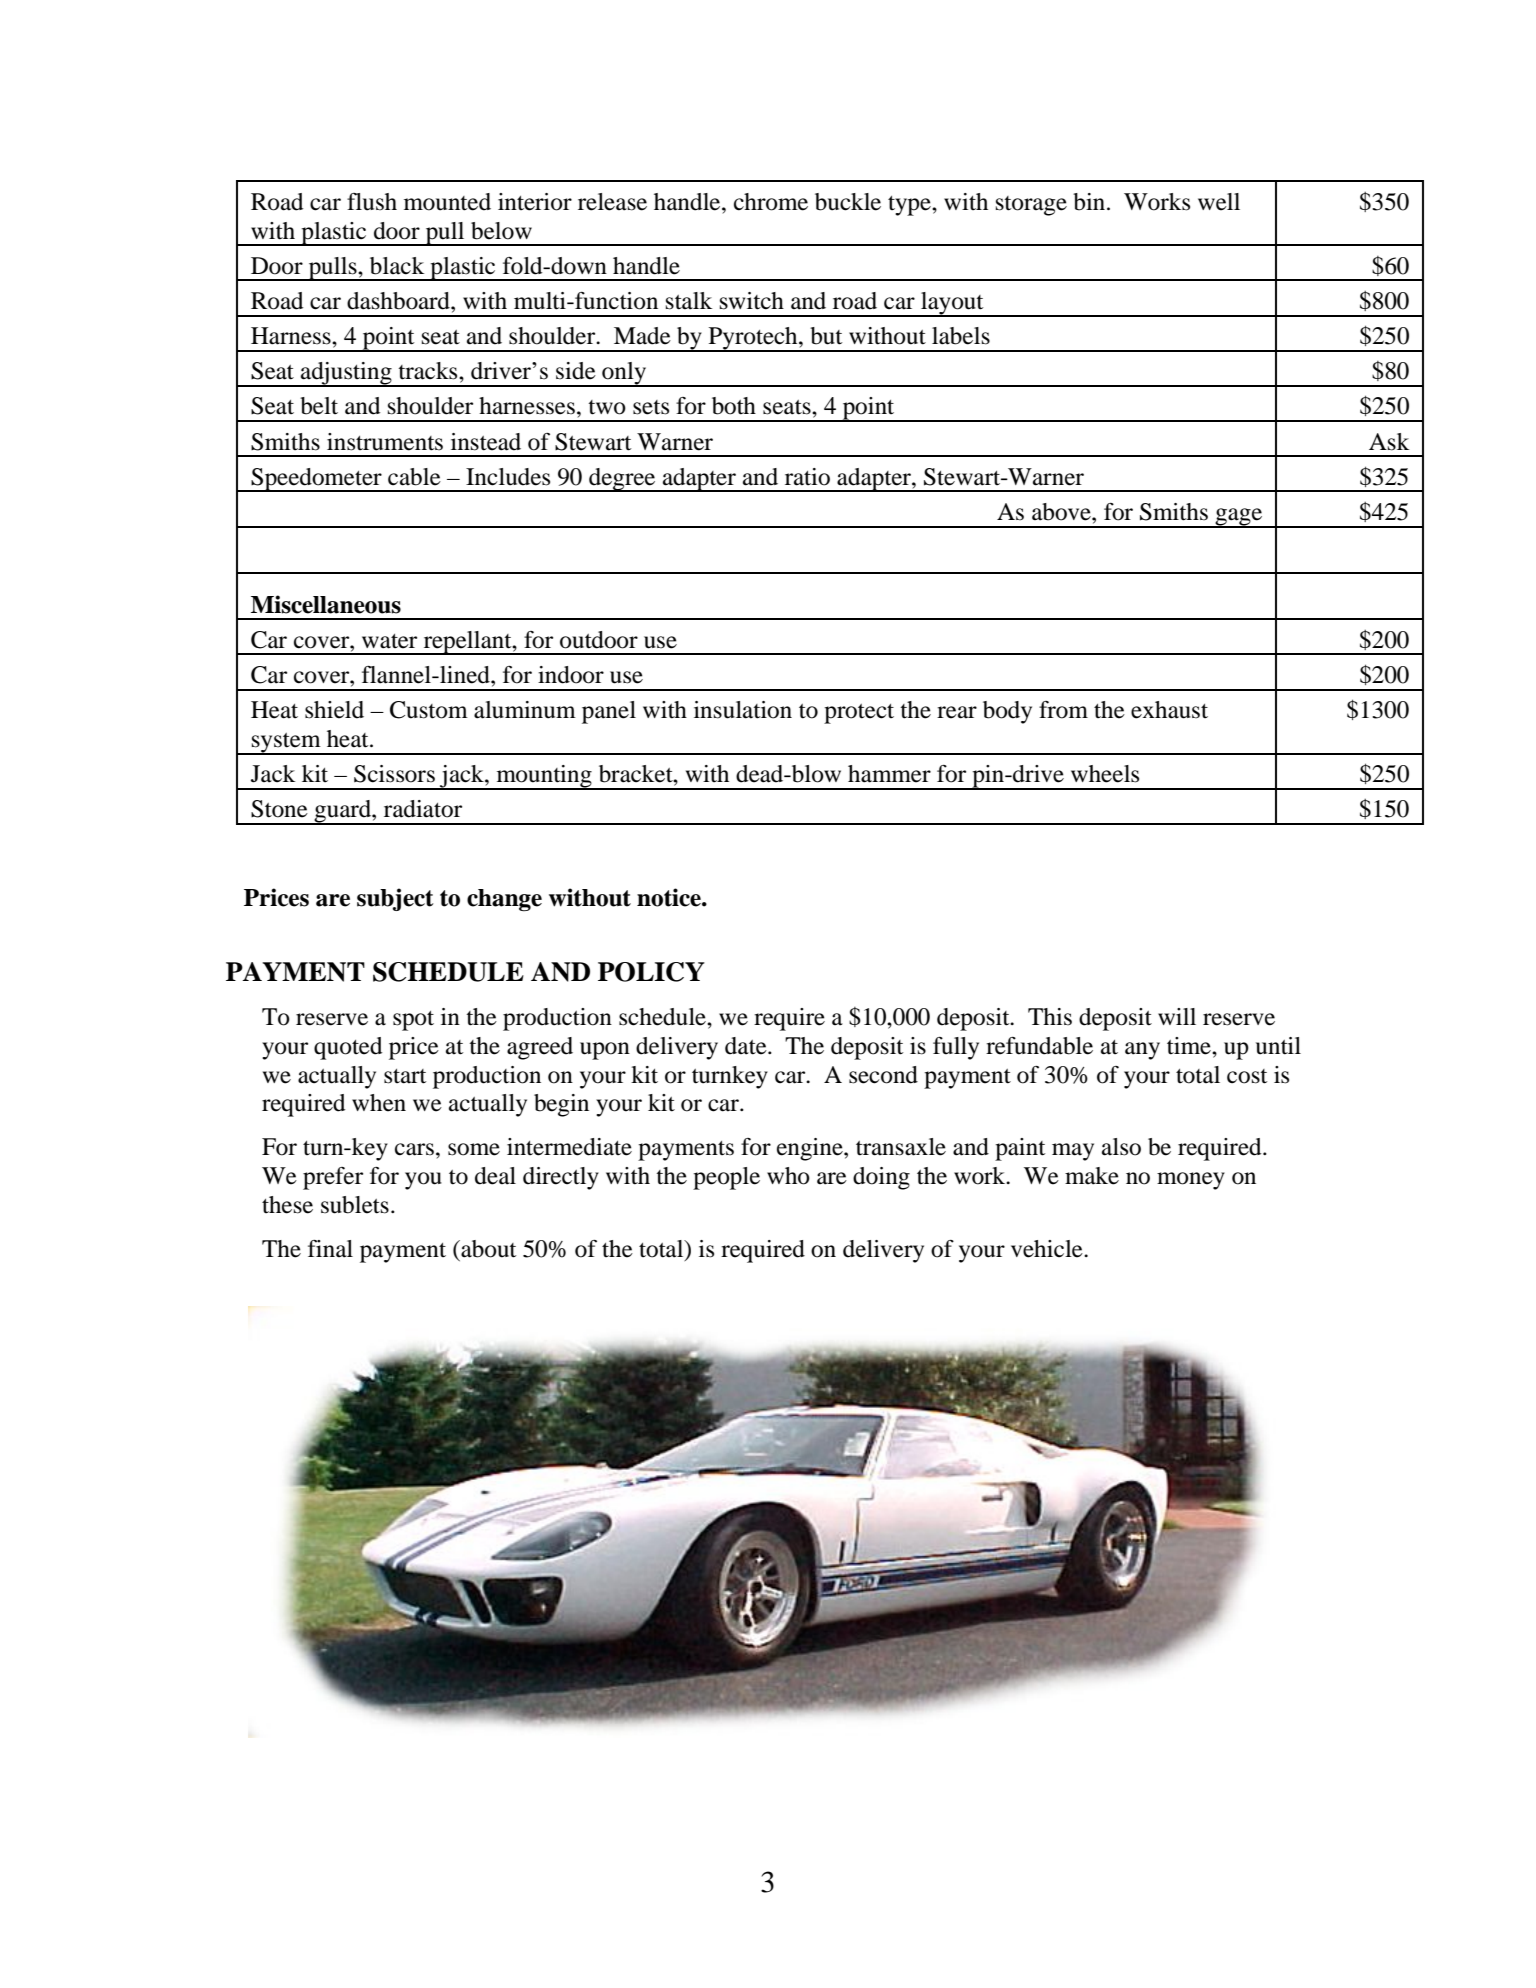 The image size is (1536, 1988). What do you see at coordinates (1191, 1181) in the page?
I see `money` at bounding box center [1191, 1181].
